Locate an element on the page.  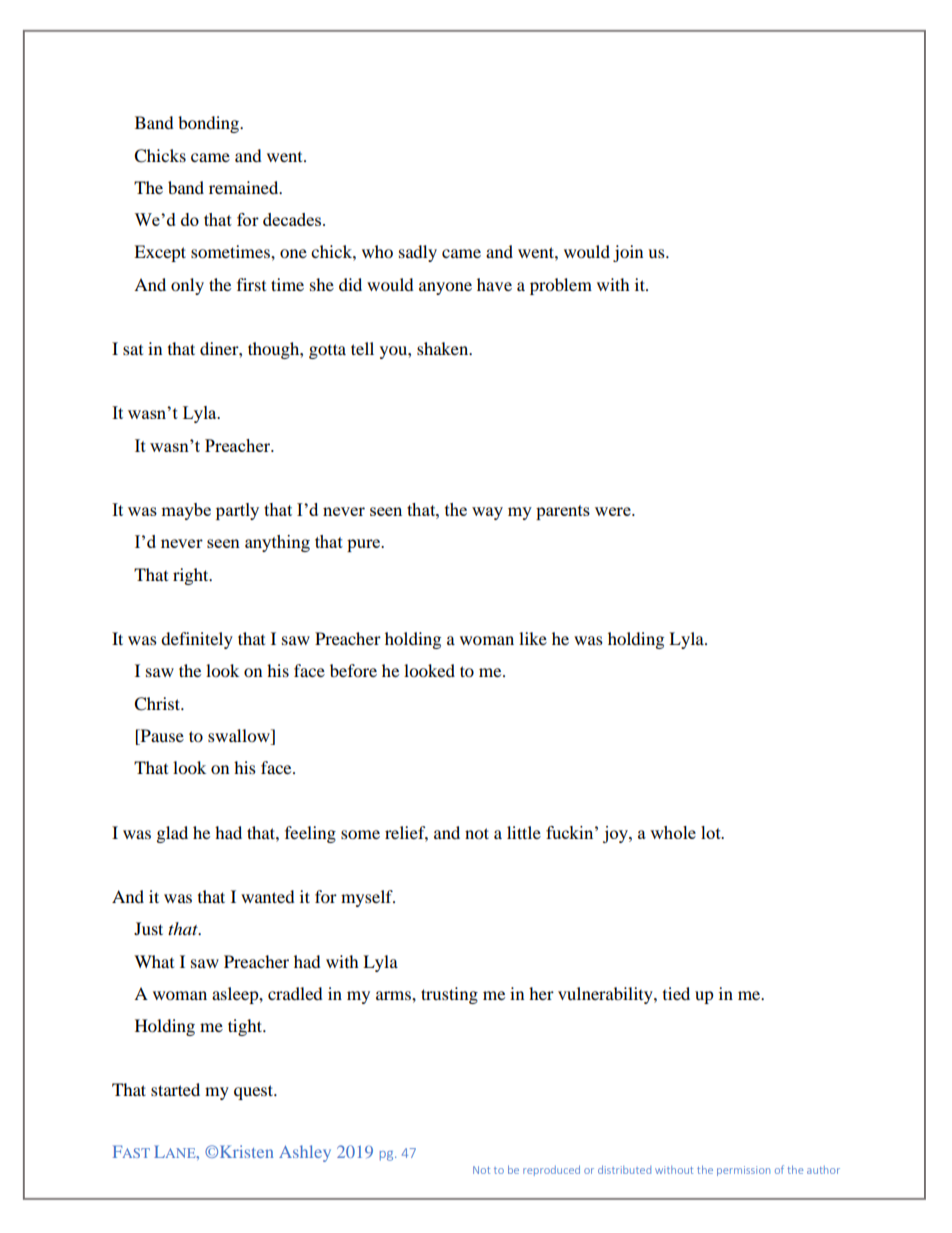
quest is located at coordinates (255, 1092).
